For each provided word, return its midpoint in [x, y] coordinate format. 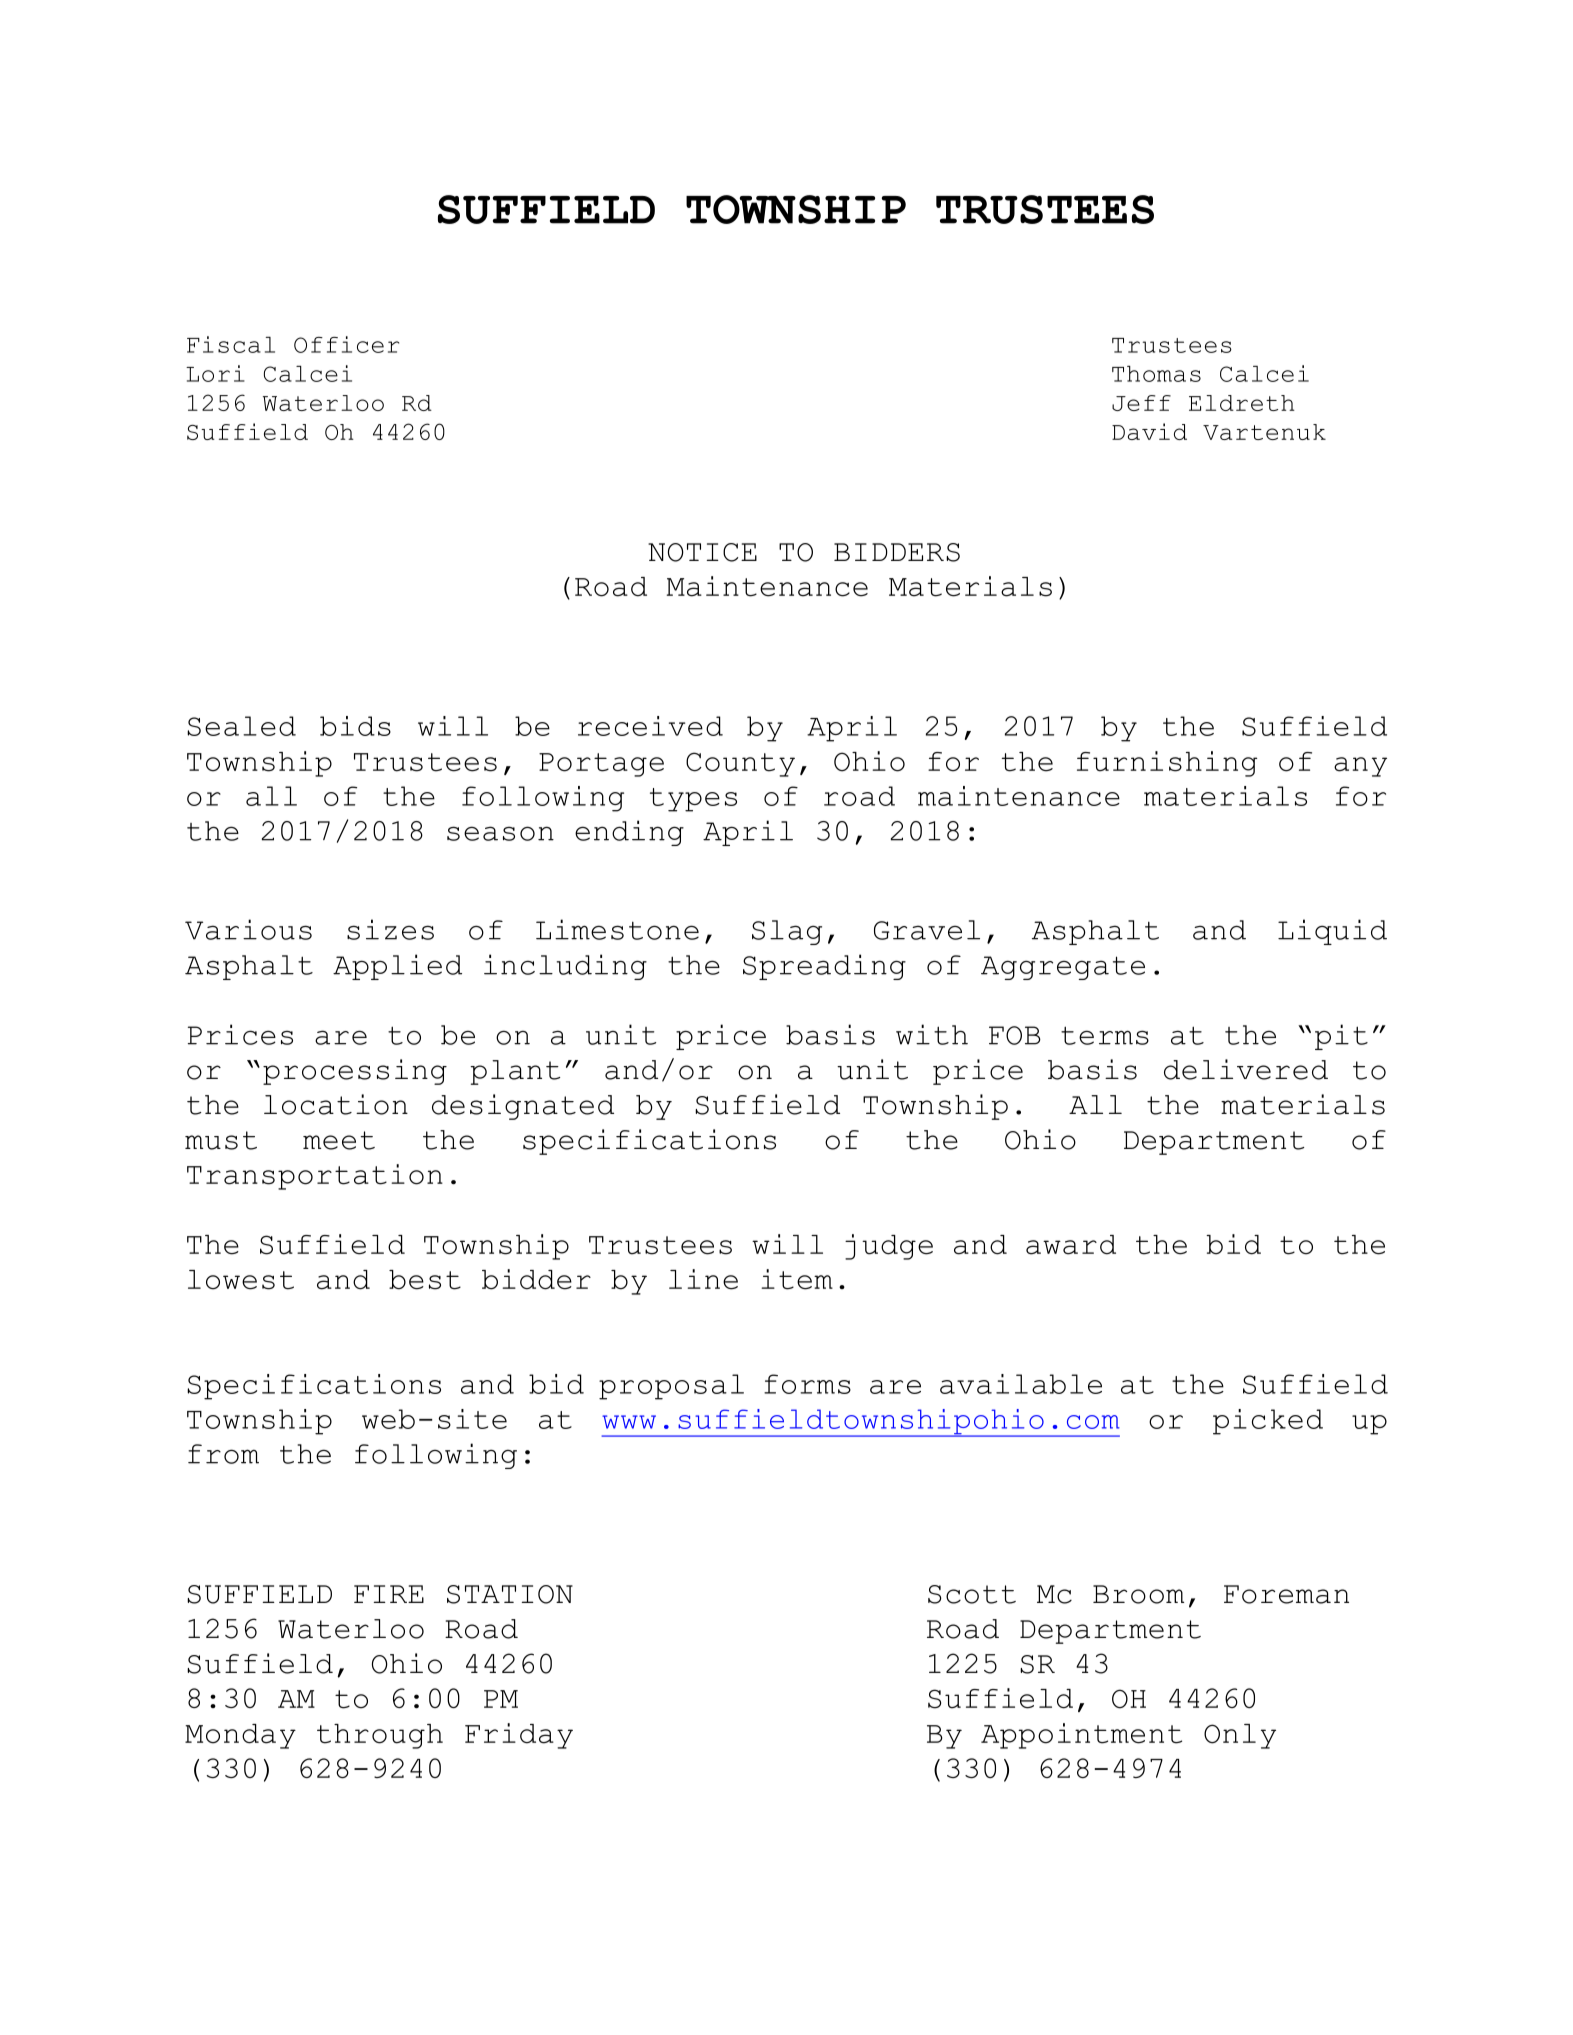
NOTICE [702, 552]
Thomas [1156, 374]
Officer [346, 344]
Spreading [824, 967]
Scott [972, 1594]
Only [1240, 1736]
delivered [1246, 1069]
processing [355, 1072]
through [380, 1736]
